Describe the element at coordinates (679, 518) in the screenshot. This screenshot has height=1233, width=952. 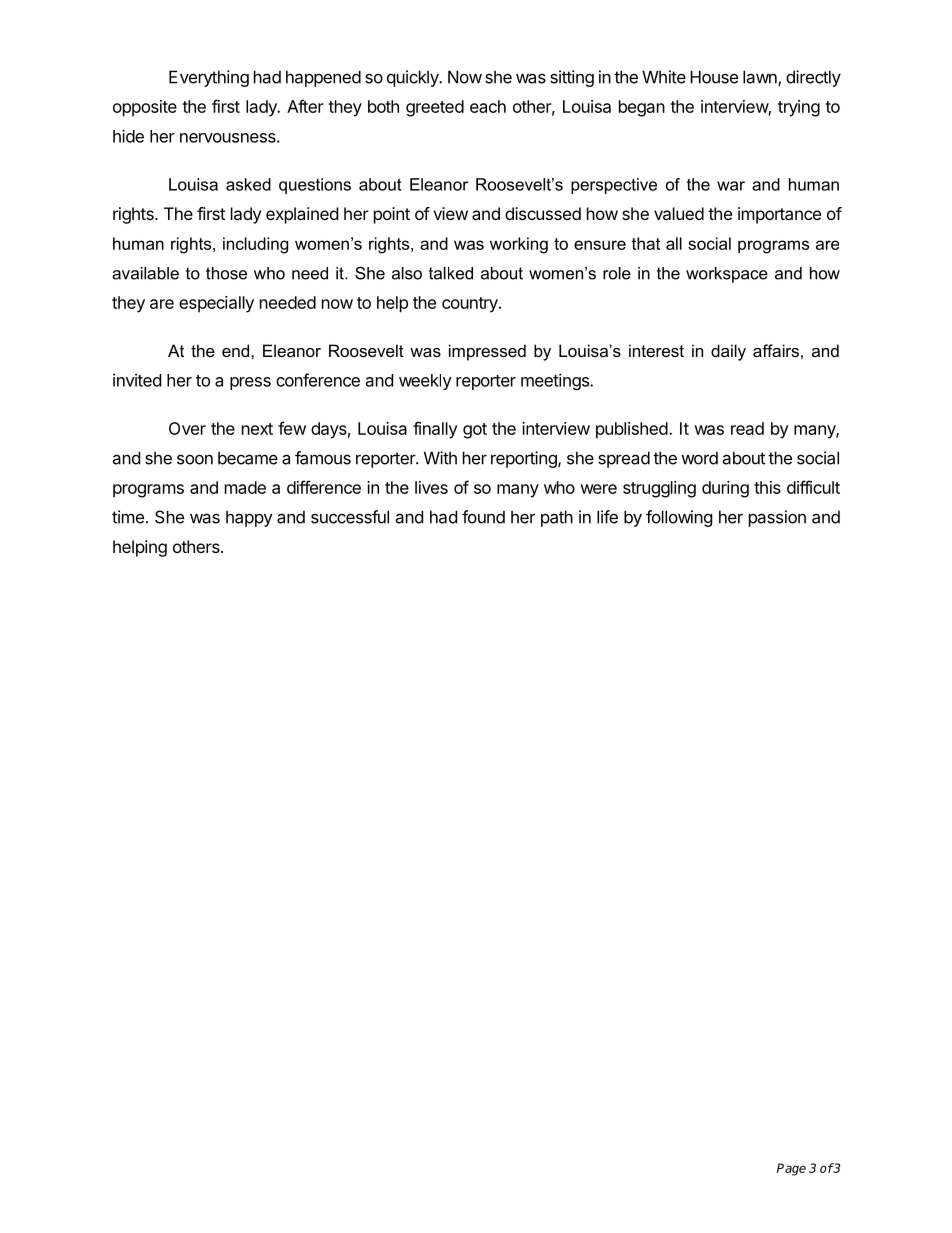
I see `following` at that location.
